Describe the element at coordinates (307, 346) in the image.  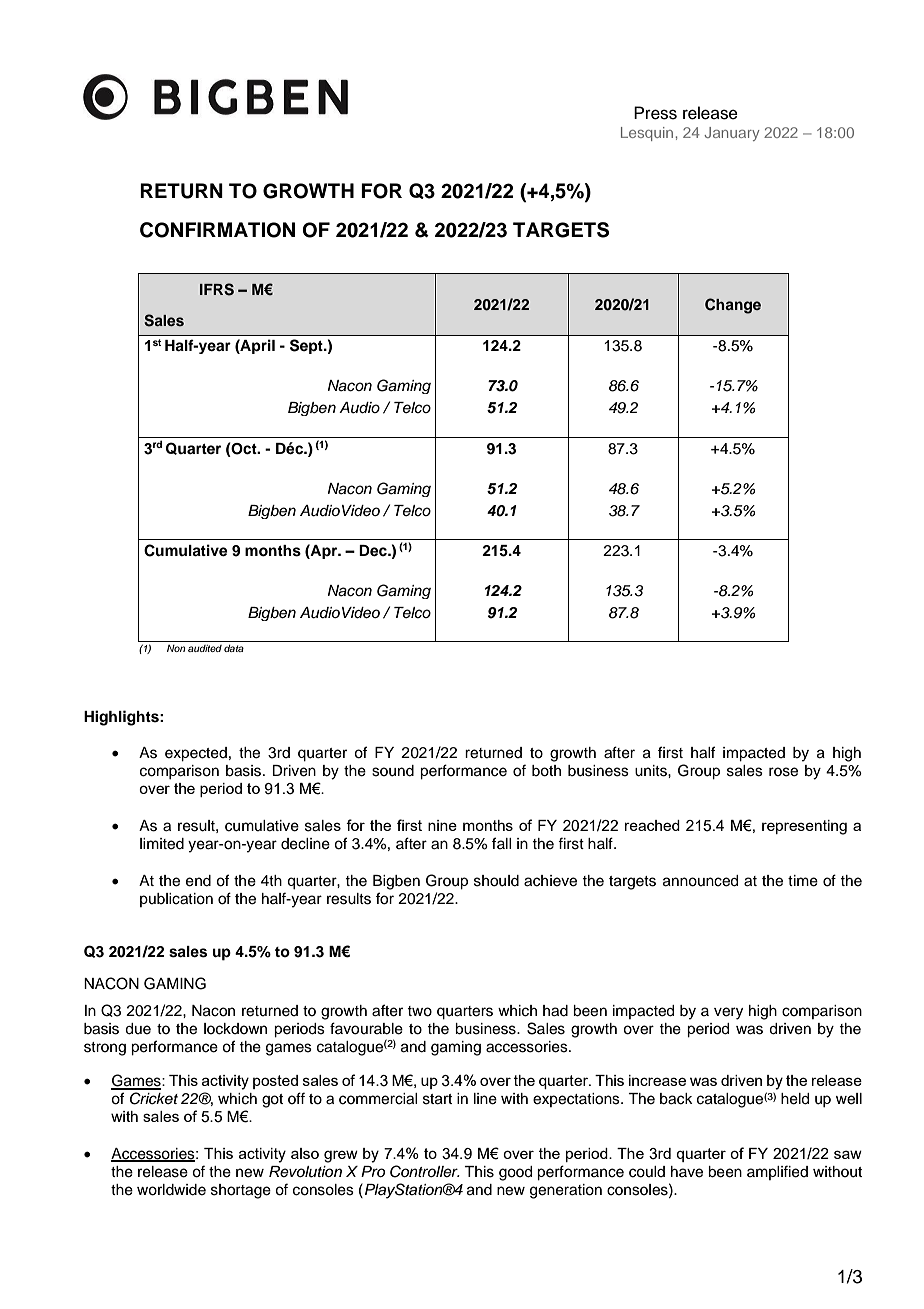
I see `Sept` at that location.
